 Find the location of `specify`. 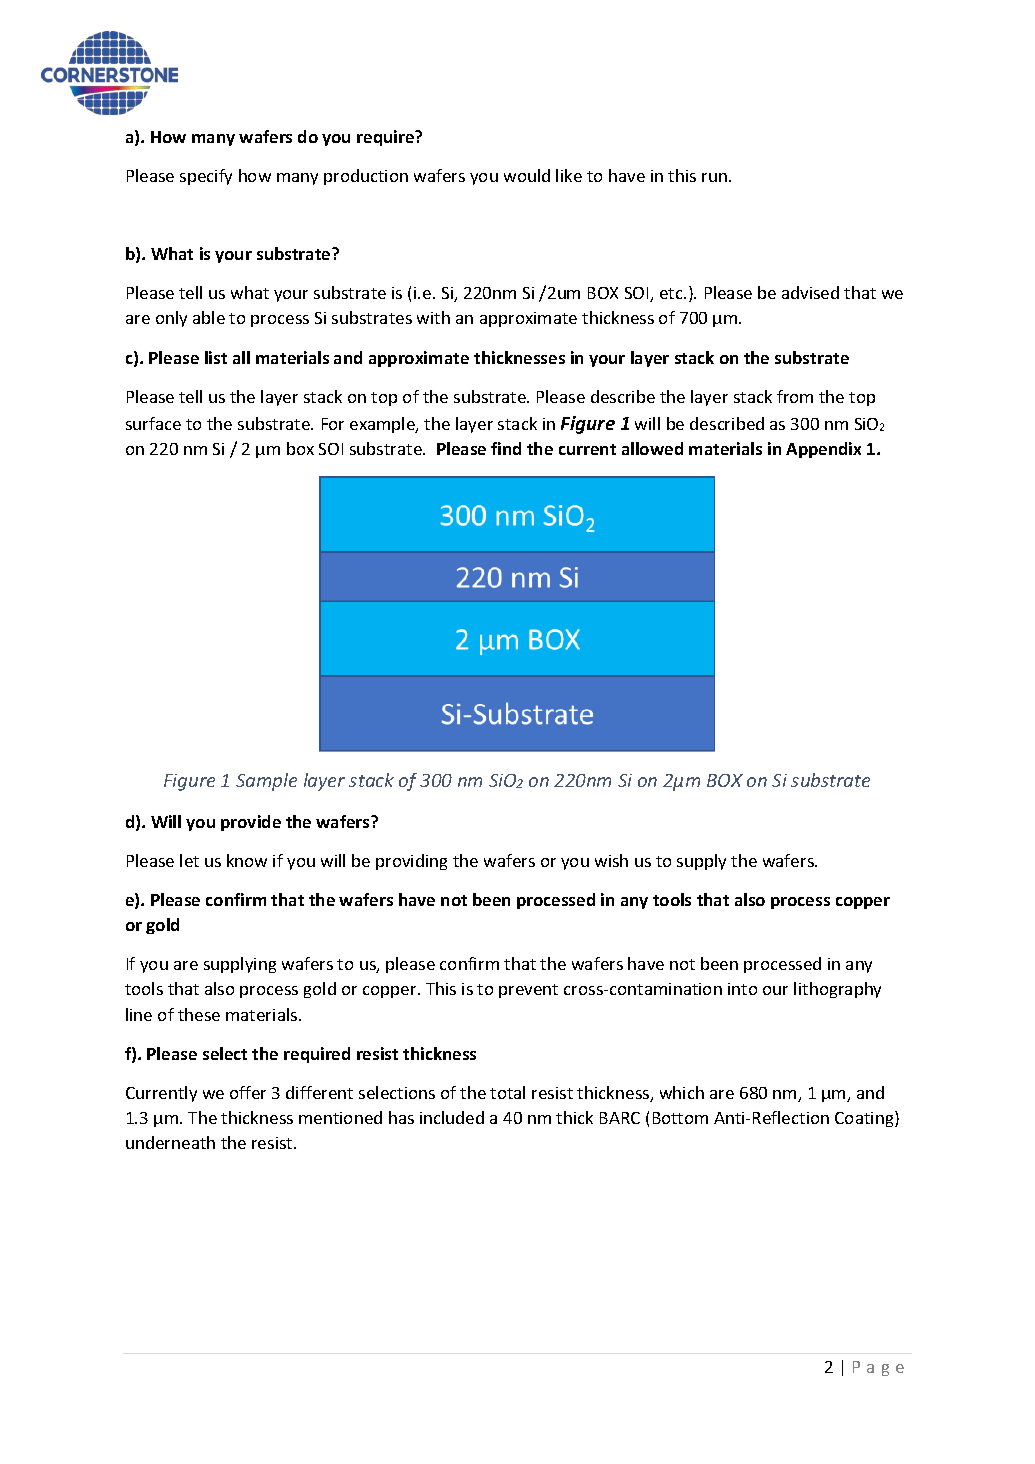

specify is located at coordinates (206, 177).
